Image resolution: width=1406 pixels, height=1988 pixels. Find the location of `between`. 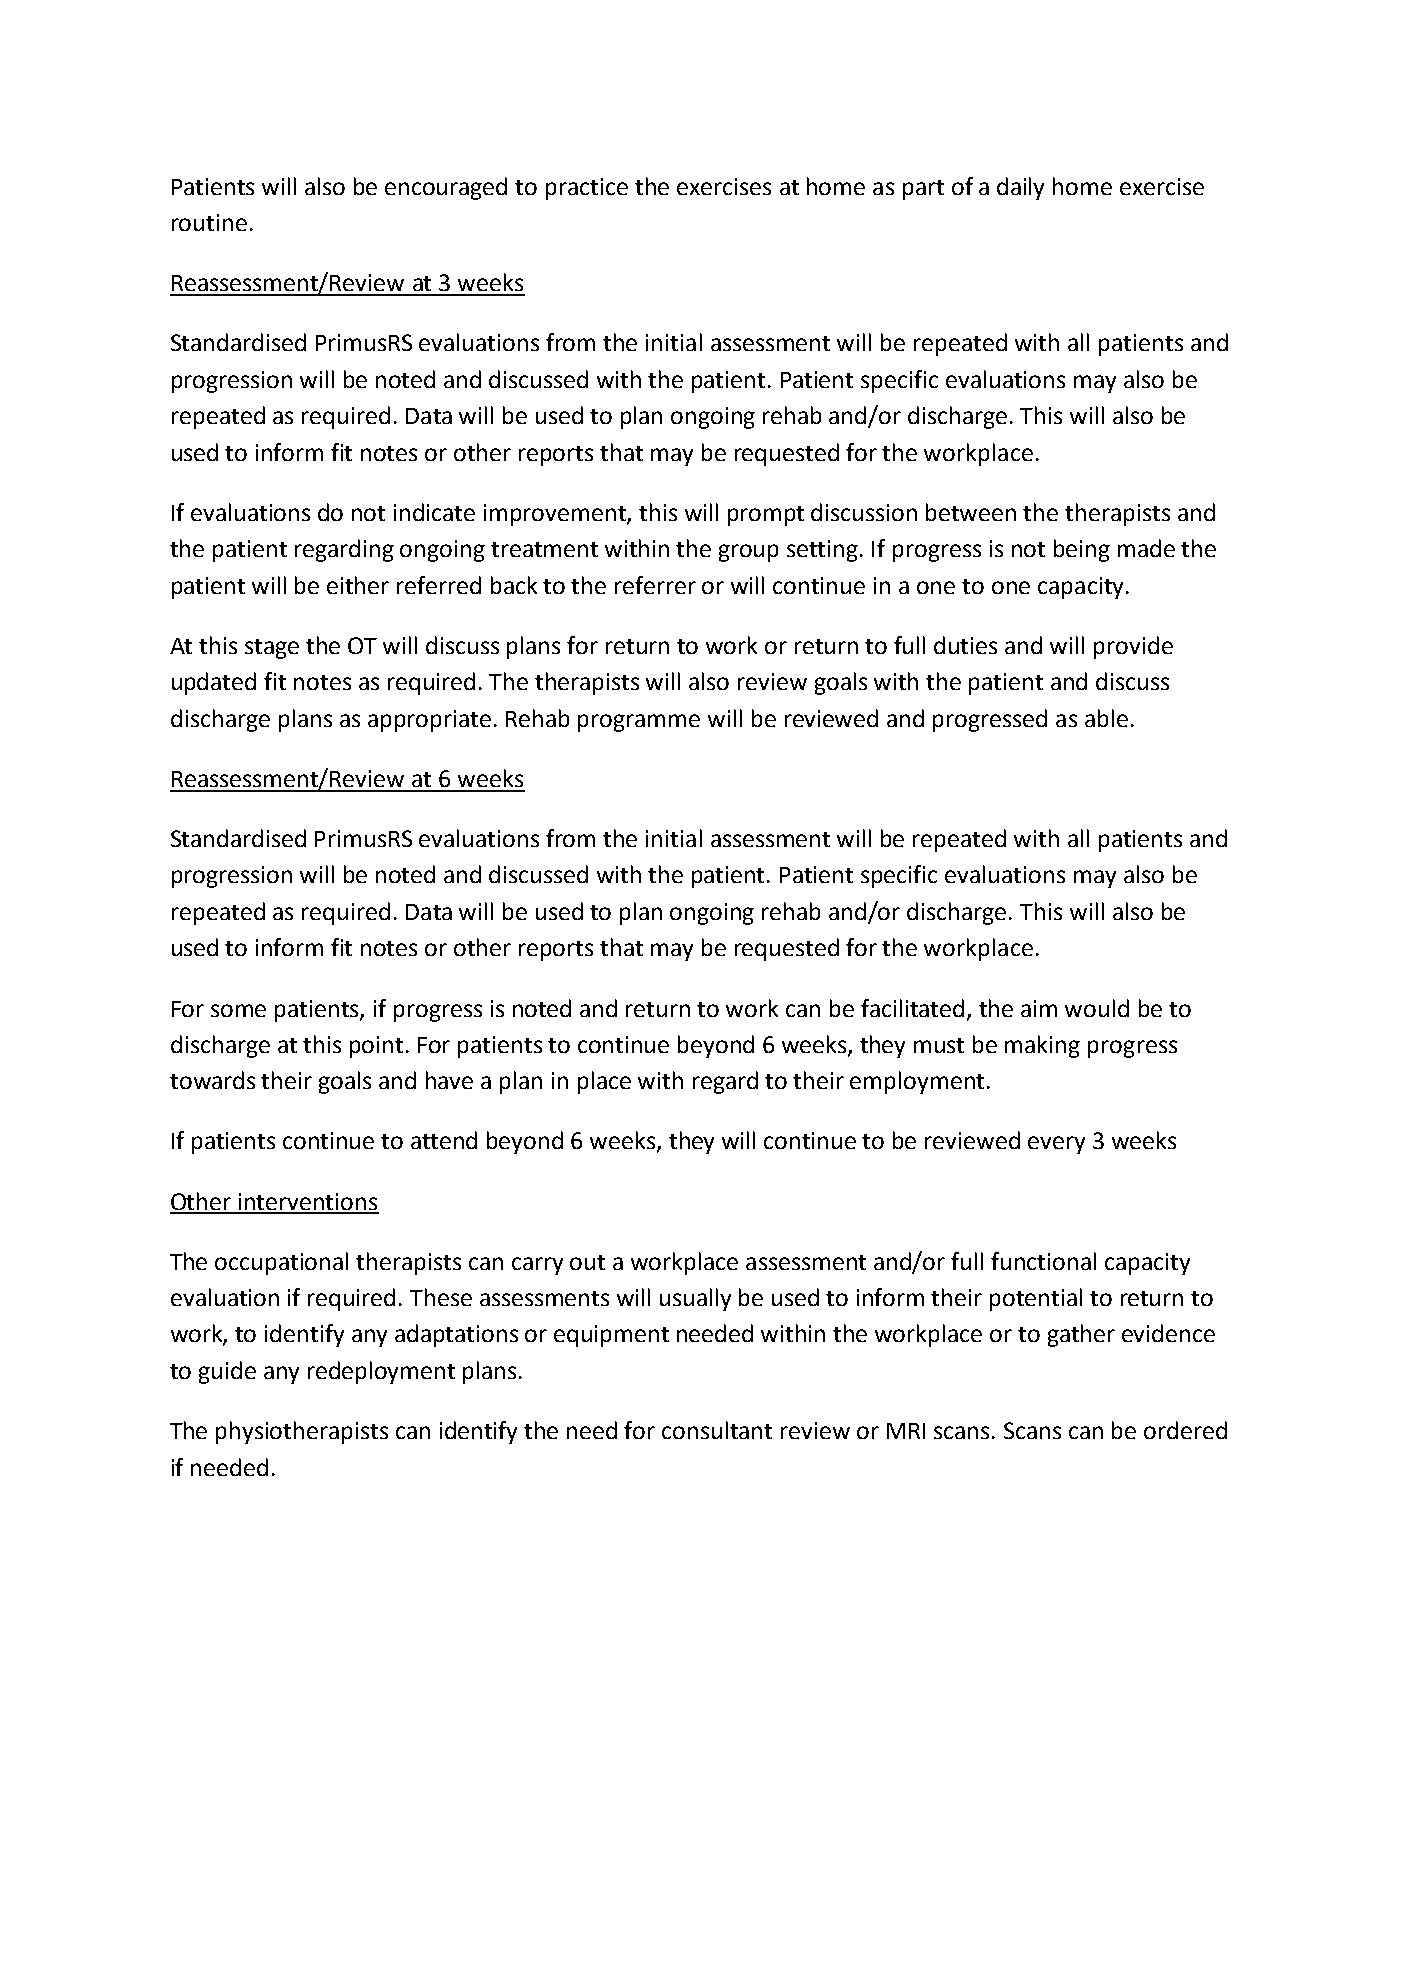

between is located at coordinates (971, 512).
